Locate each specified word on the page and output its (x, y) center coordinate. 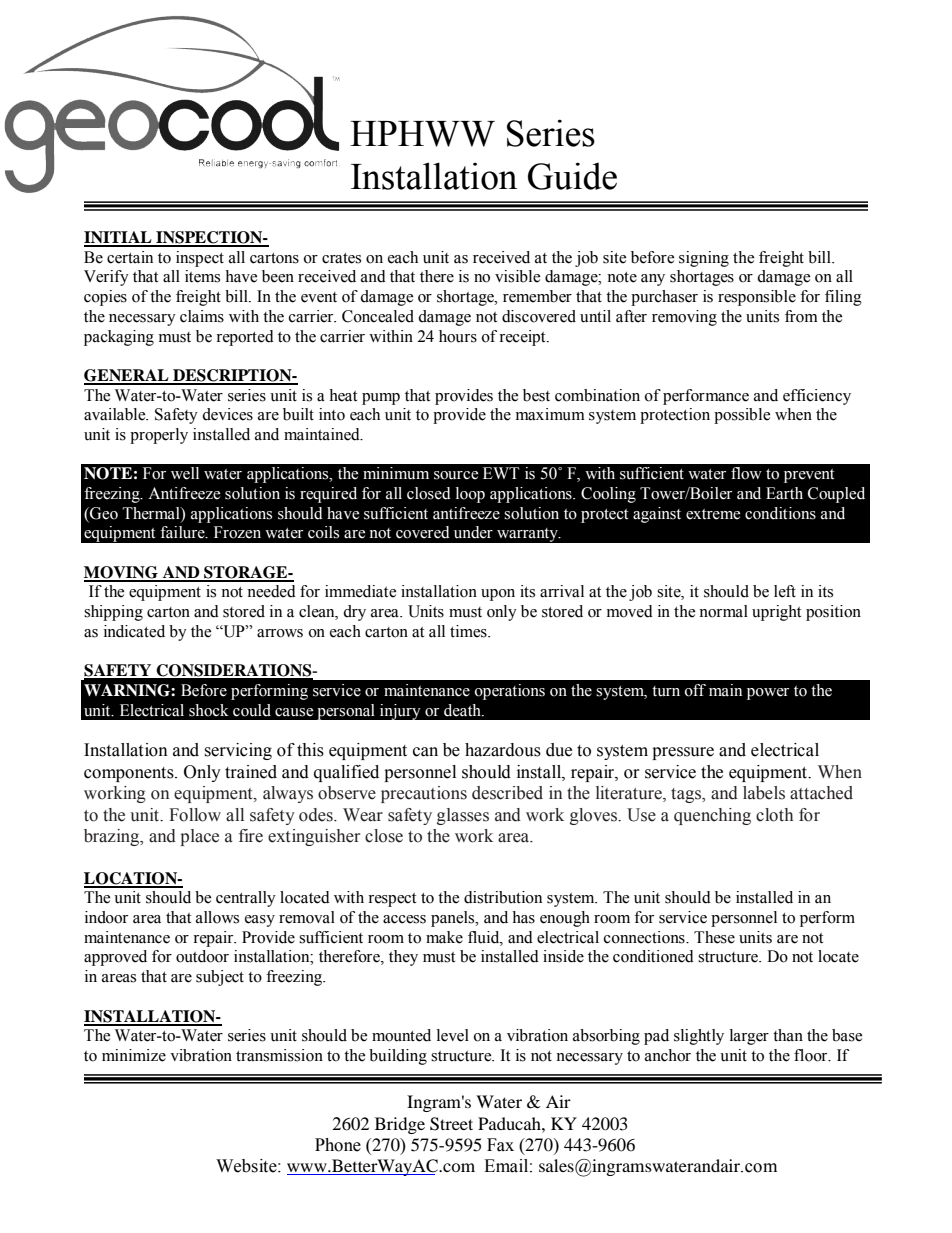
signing (704, 259)
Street (451, 1124)
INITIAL (119, 238)
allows (217, 917)
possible (742, 416)
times (469, 631)
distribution (503, 897)
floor (812, 1055)
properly (159, 436)
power (768, 694)
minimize (134, 1055)
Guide (572, 176)
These (714, 937)
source (456, 475)
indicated (134, 631)
